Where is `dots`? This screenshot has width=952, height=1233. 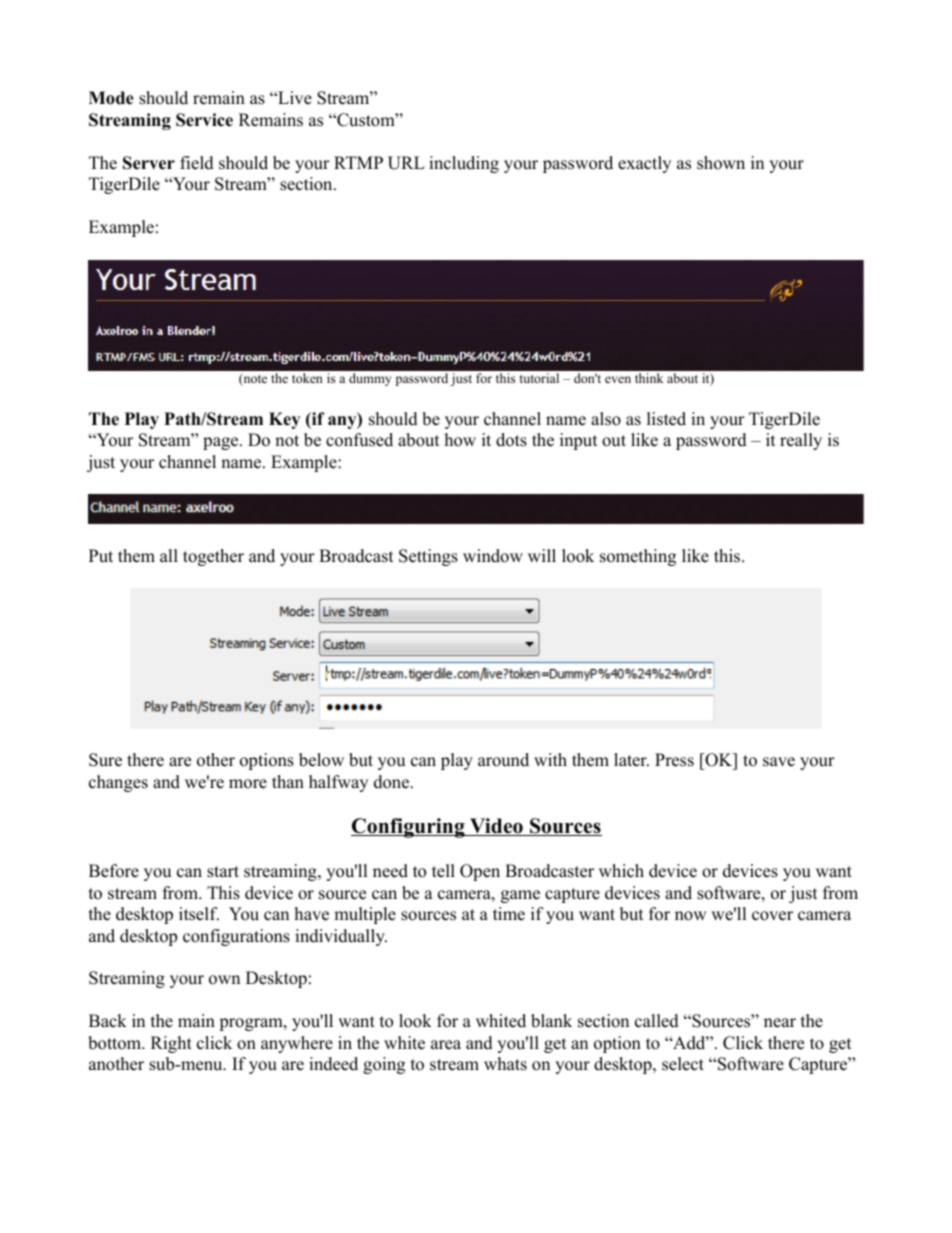 dots is located at coordinates (511, 440).
